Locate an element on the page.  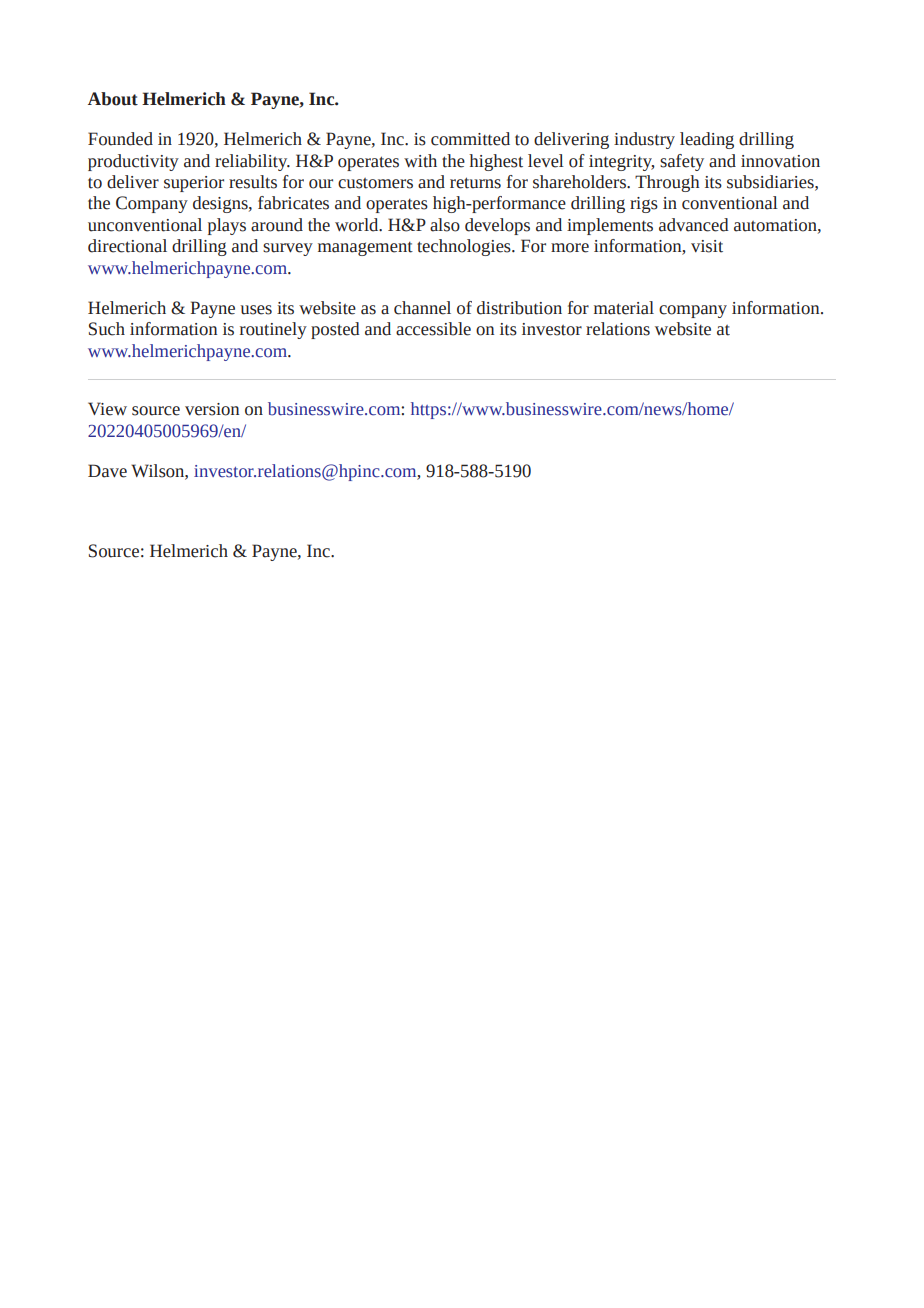
About is located at coordinates (113, 99).
